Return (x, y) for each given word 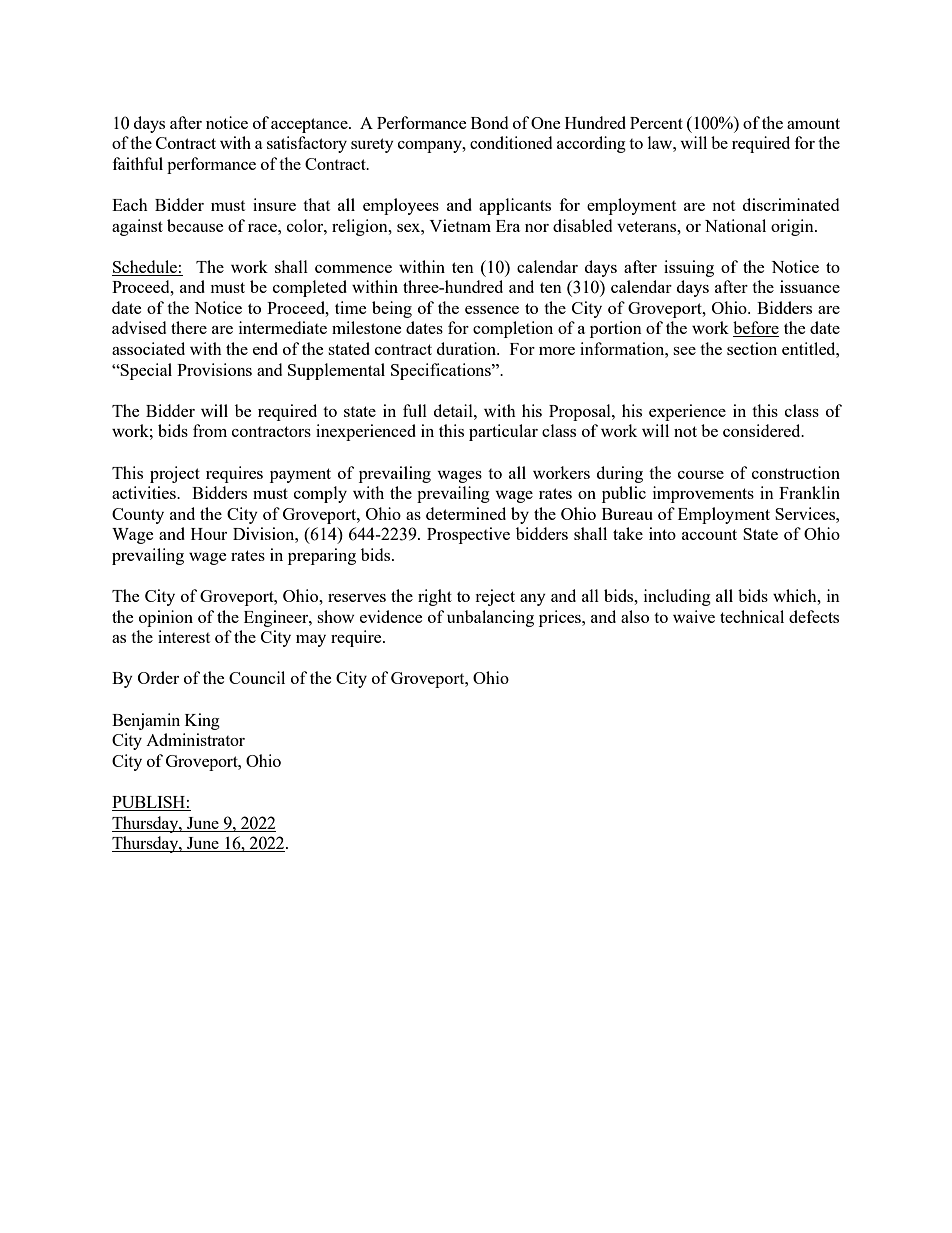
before (756, 329)
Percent (656, 123)
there (189, 327)
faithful (138, 163)
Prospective (468, 535)
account (709, 534)
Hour (209, 534)
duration (468, 348)
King (202, 721)
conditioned (511, 142)
